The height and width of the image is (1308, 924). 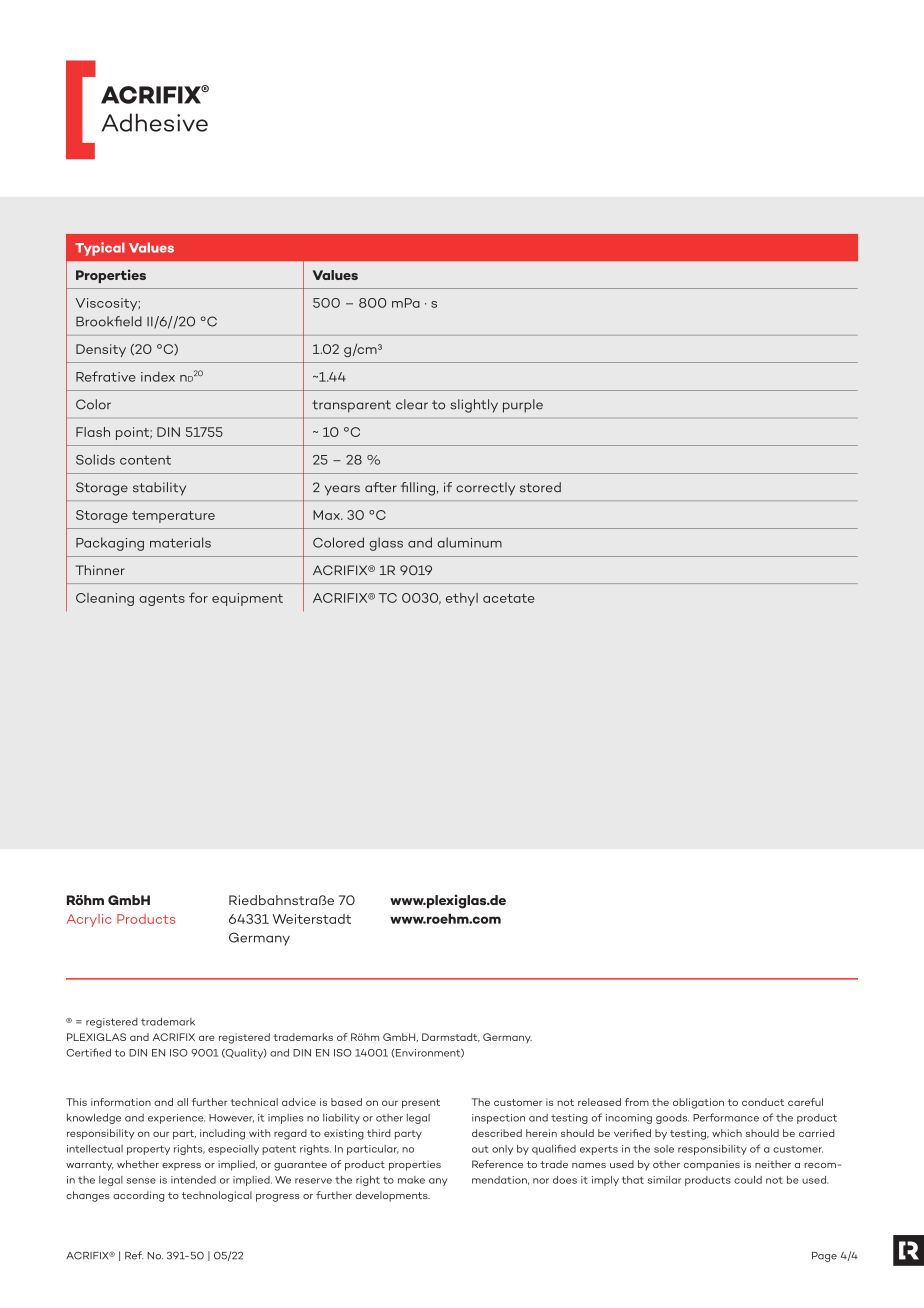 What do you see at coordinates (173, 517) in the image?
I see `temperature` at bounding box center [173, 517].
